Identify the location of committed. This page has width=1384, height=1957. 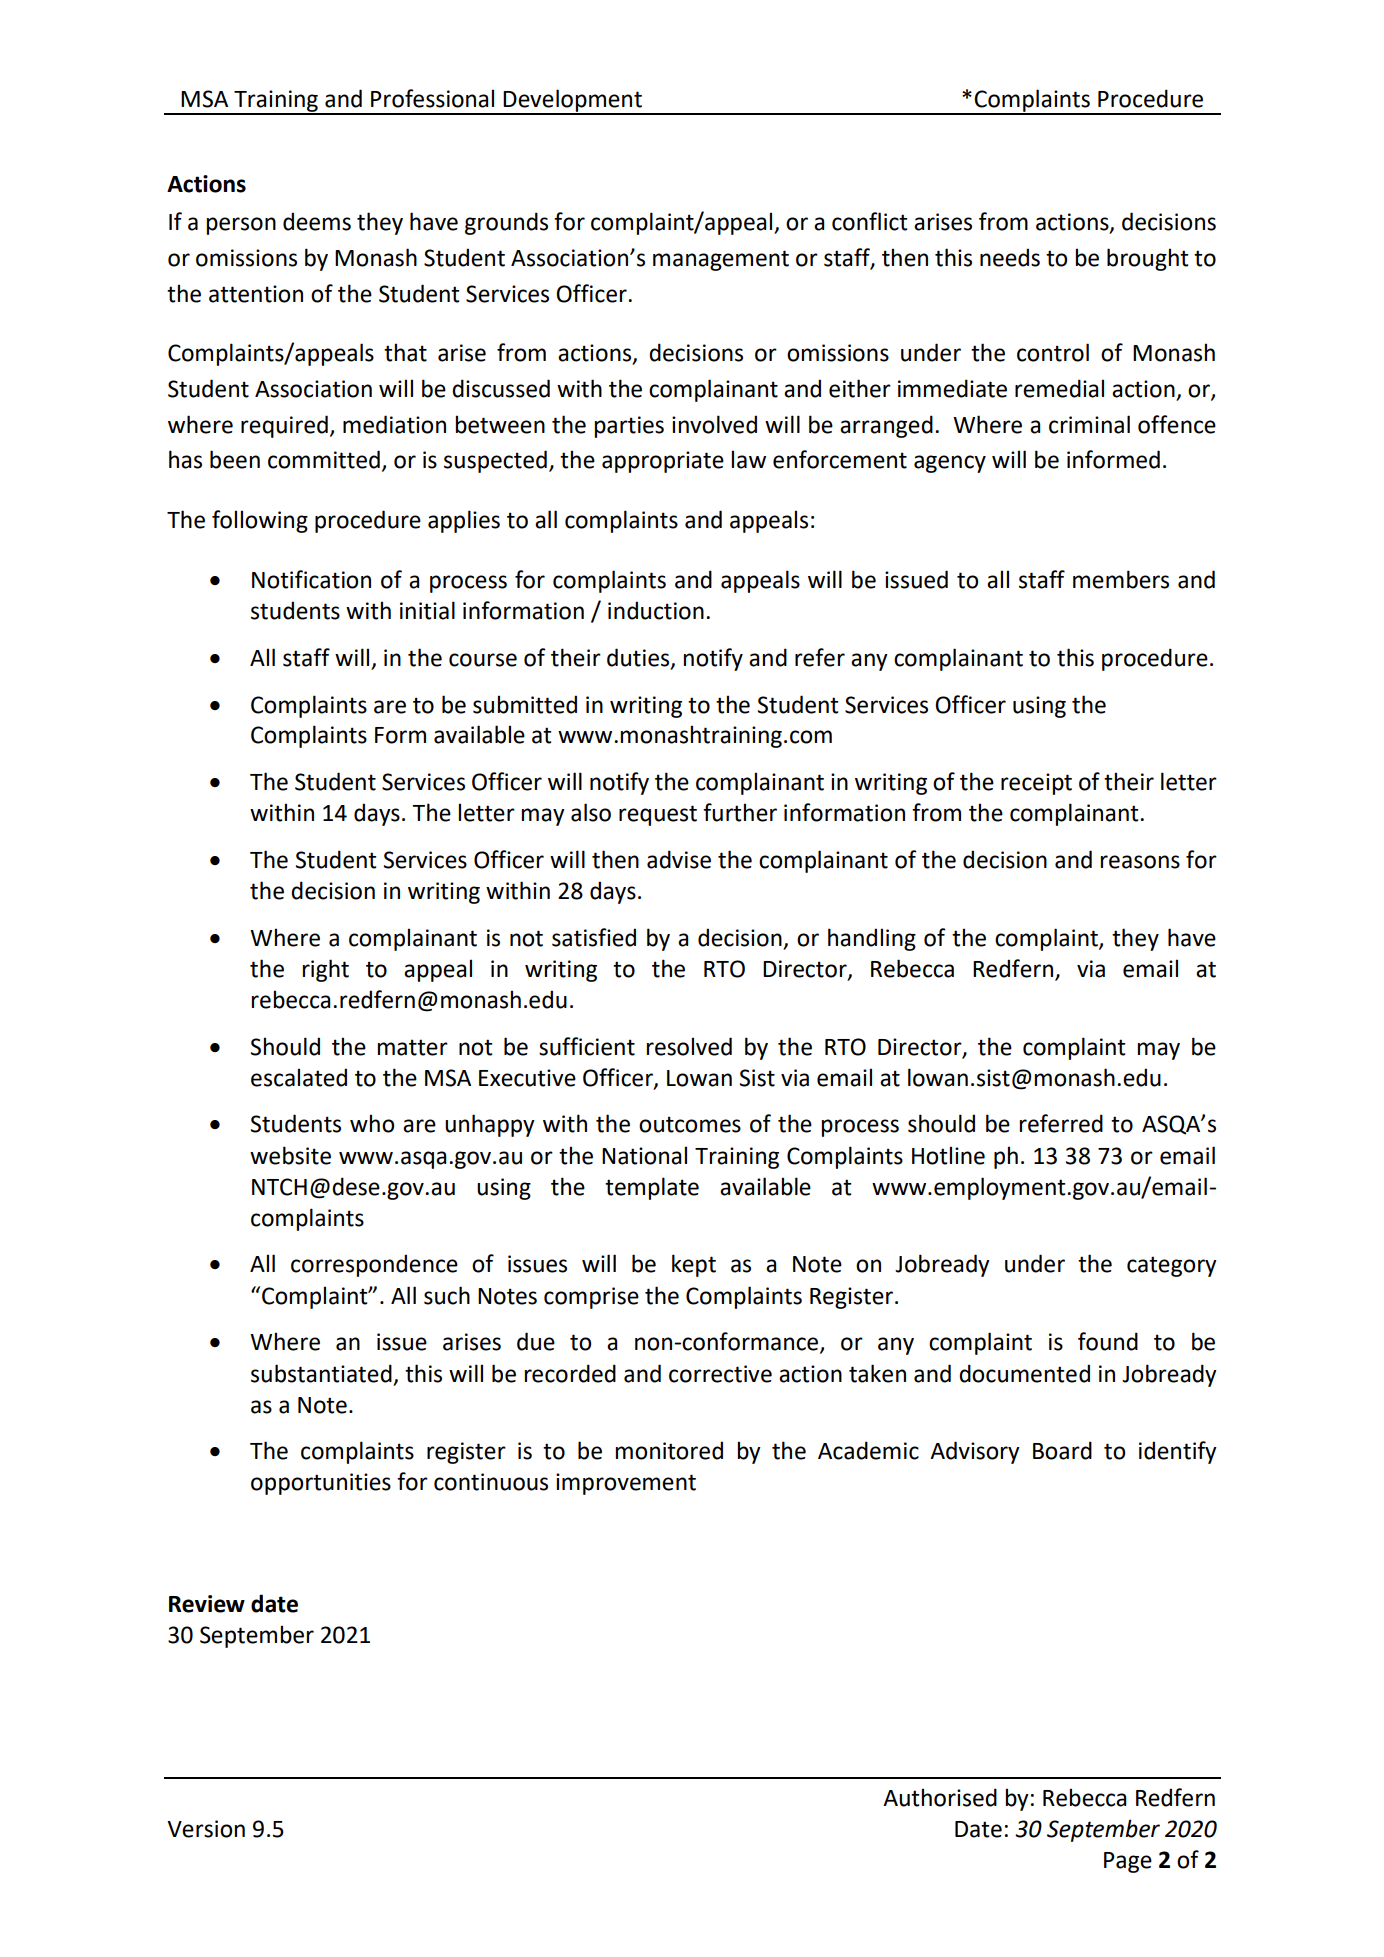
(324, 459).
